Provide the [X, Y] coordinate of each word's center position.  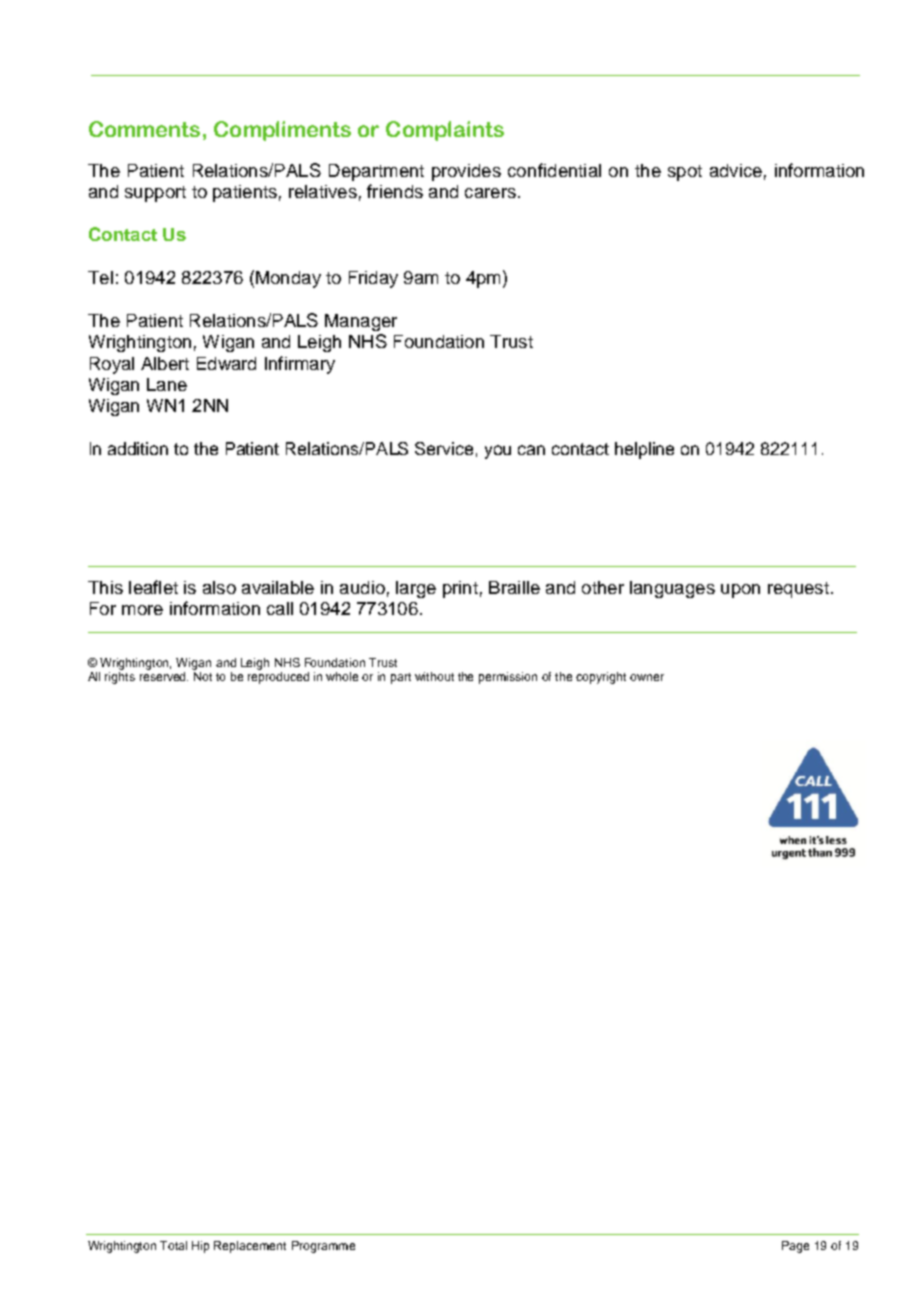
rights [120, 676]
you [498, 452]
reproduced [278, 676]
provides [466, 172]
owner [647, 677]
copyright [601, 678]
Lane [167, 384]
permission [508, 678]
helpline [644, 450]
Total [173, 1245]
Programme [323, 1247]
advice [736, 170]
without [434, 676]
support [155, 194]
